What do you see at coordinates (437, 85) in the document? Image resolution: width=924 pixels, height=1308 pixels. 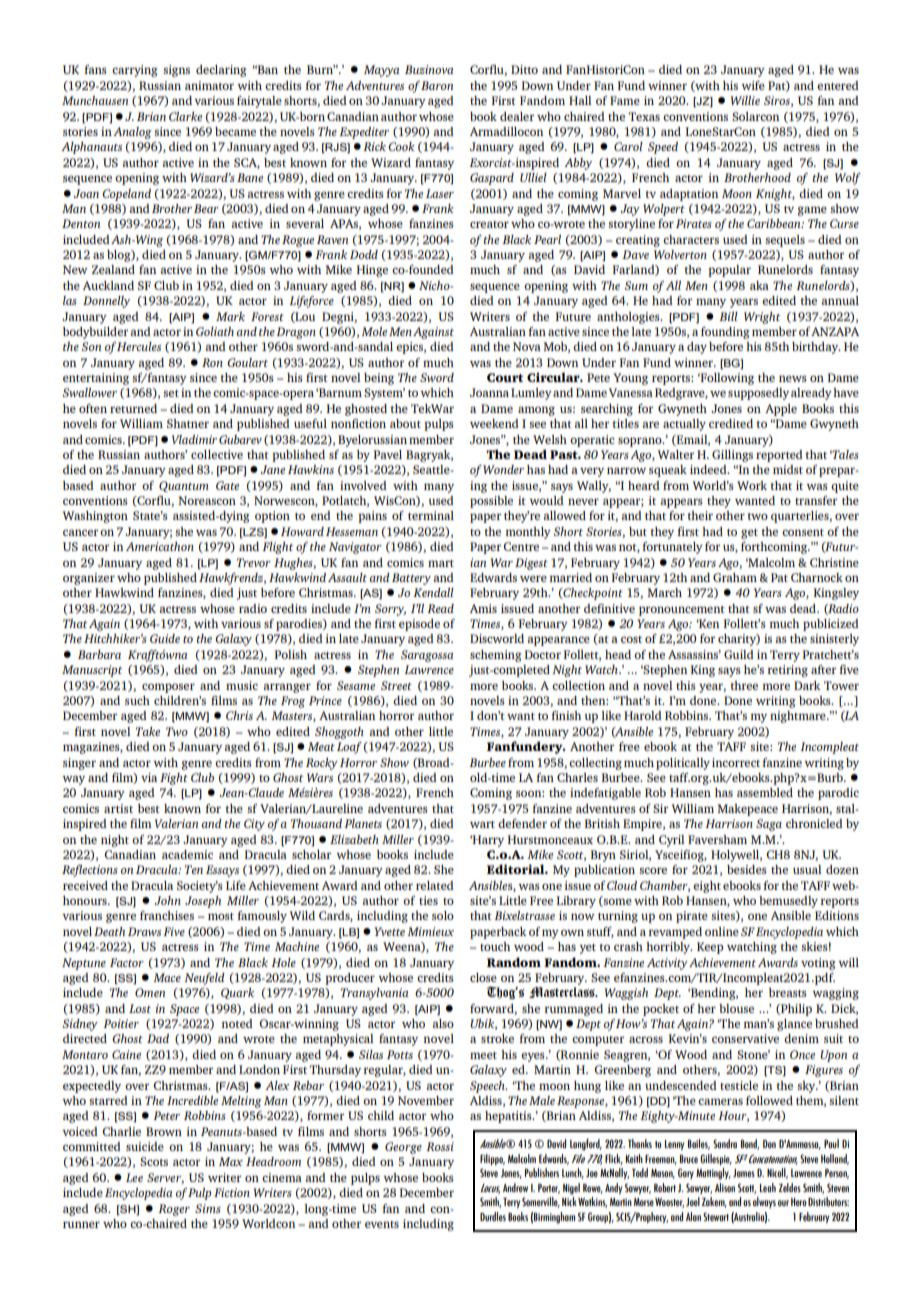 I see `Baron` at bounding box center [437, 85].
